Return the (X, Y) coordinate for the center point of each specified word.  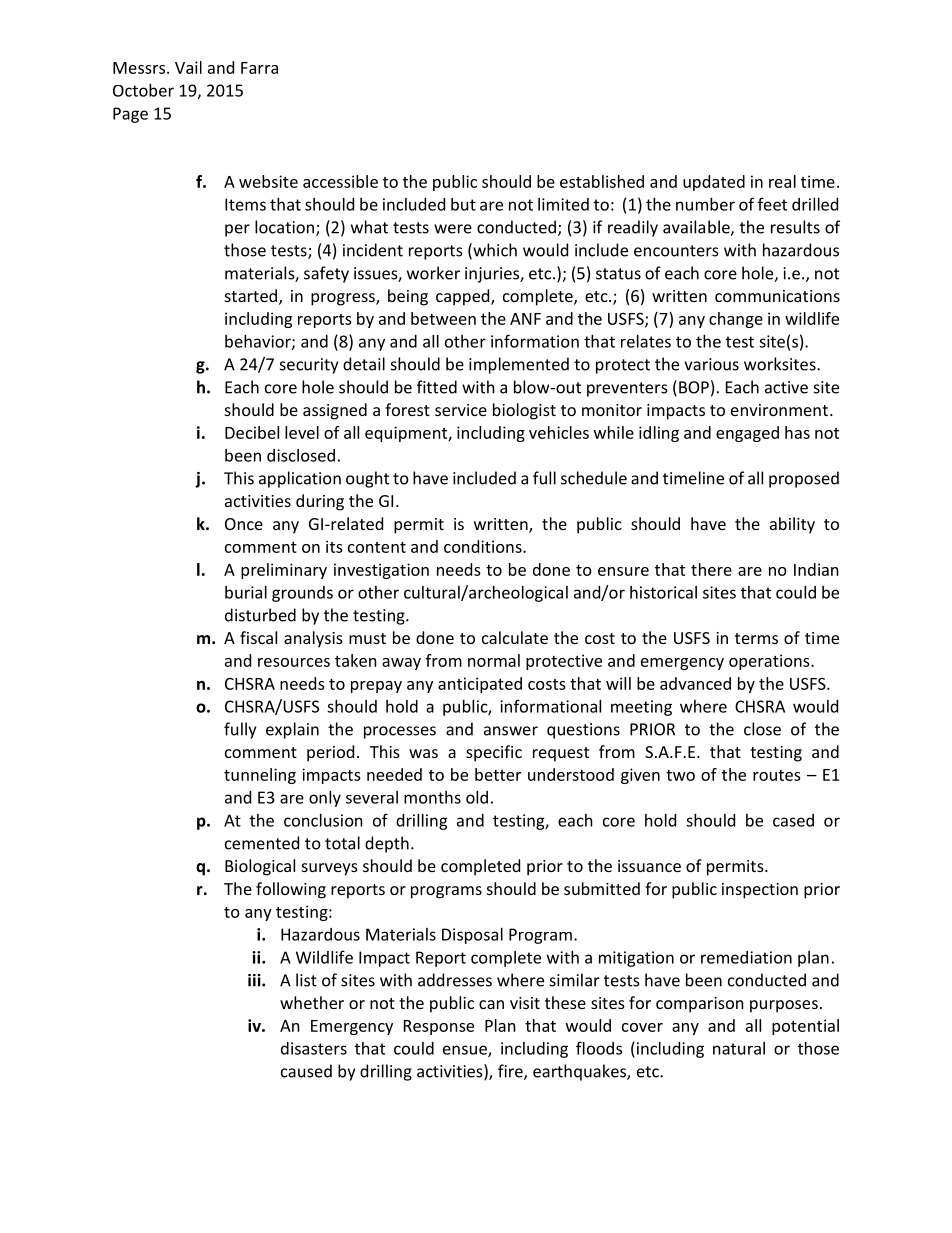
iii (255, 980)
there (711, 569)
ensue (466, 1051)
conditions (484, 546)
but (463, 204)
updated (714, 183)
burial (246, 592)
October (143, 90)
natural (739, 1048)
